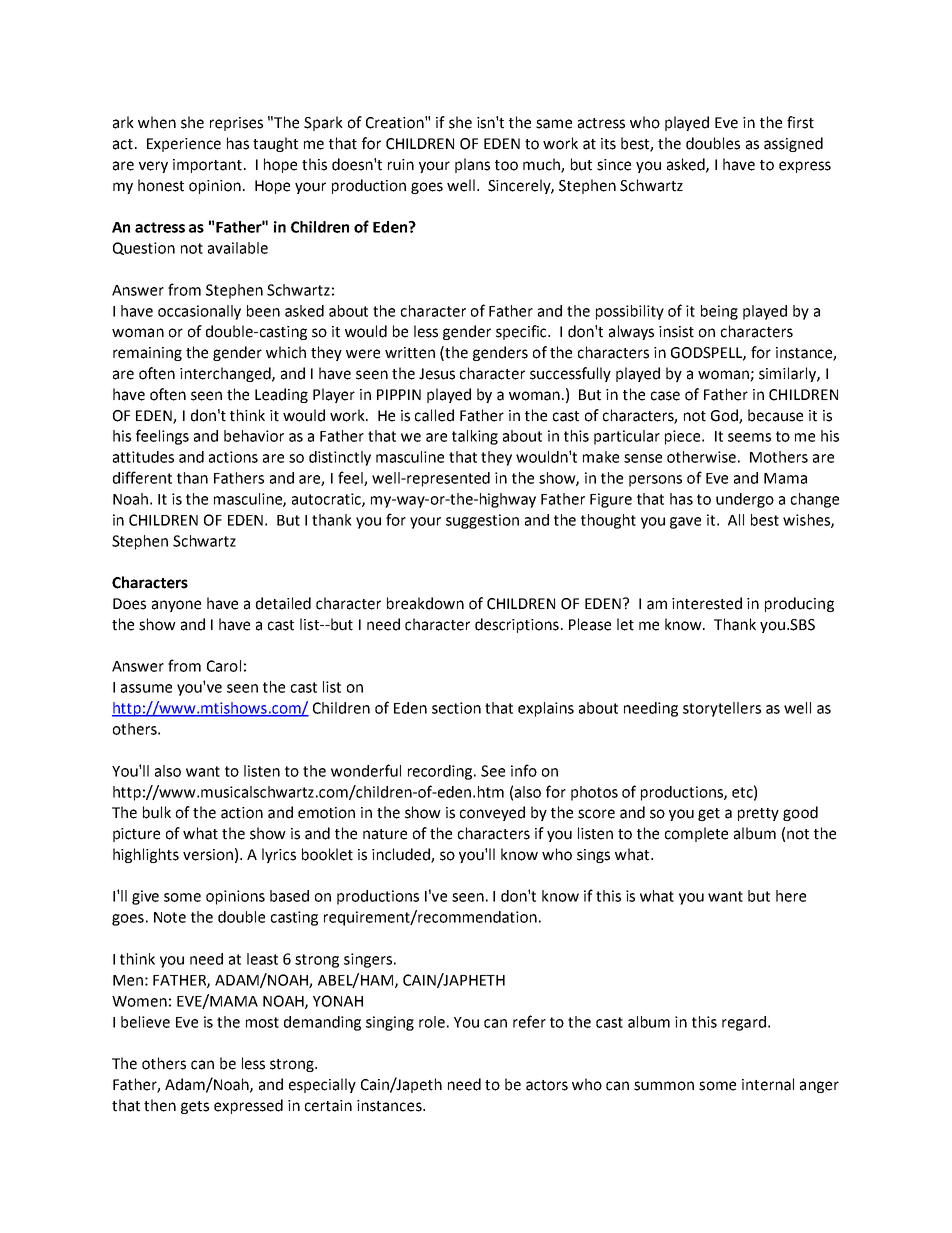 The height and width of the screenshot is (1233, 952). What do you see at coordinates (547, 1085) in the screenshot?
I see `actors` at bounding box center [547, 1085].
